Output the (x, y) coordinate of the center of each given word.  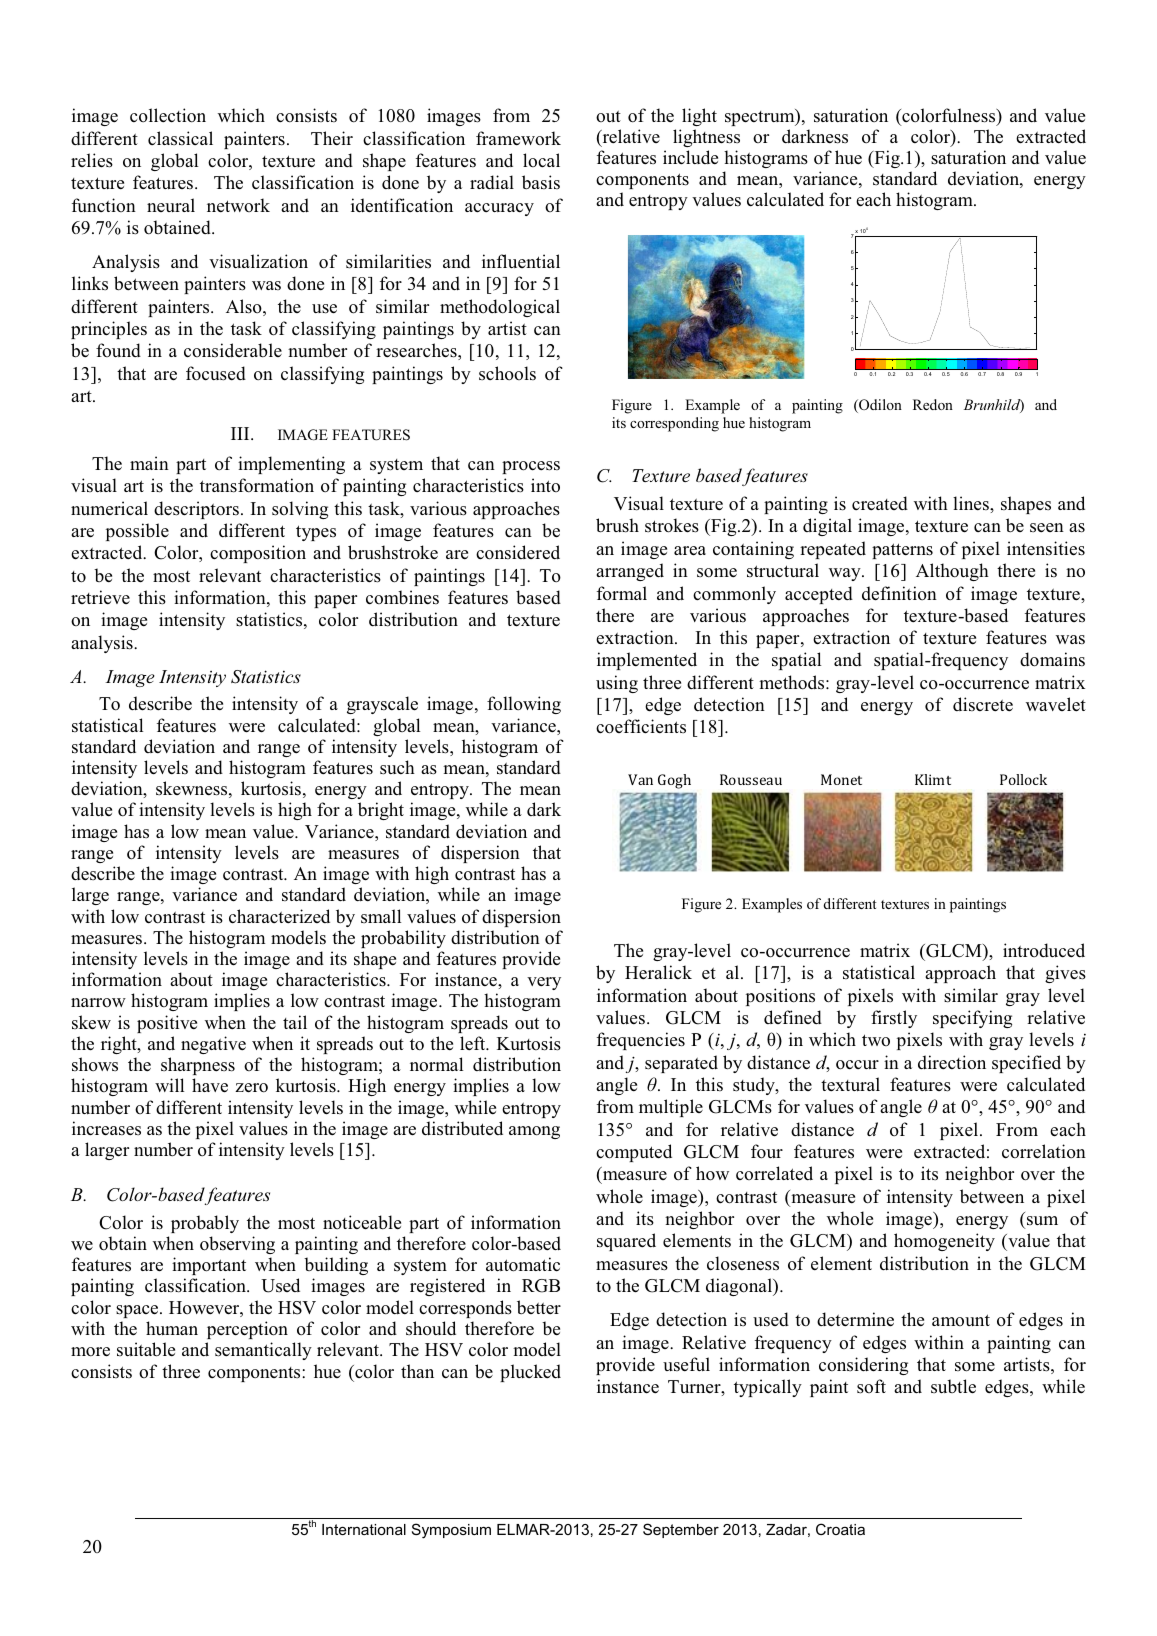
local (541, 160)
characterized (279, 916)
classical (180, 138)
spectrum (761, 117)
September (681, 1530)
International (364, 1529)
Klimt (933, 779)
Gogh (674, 781)
